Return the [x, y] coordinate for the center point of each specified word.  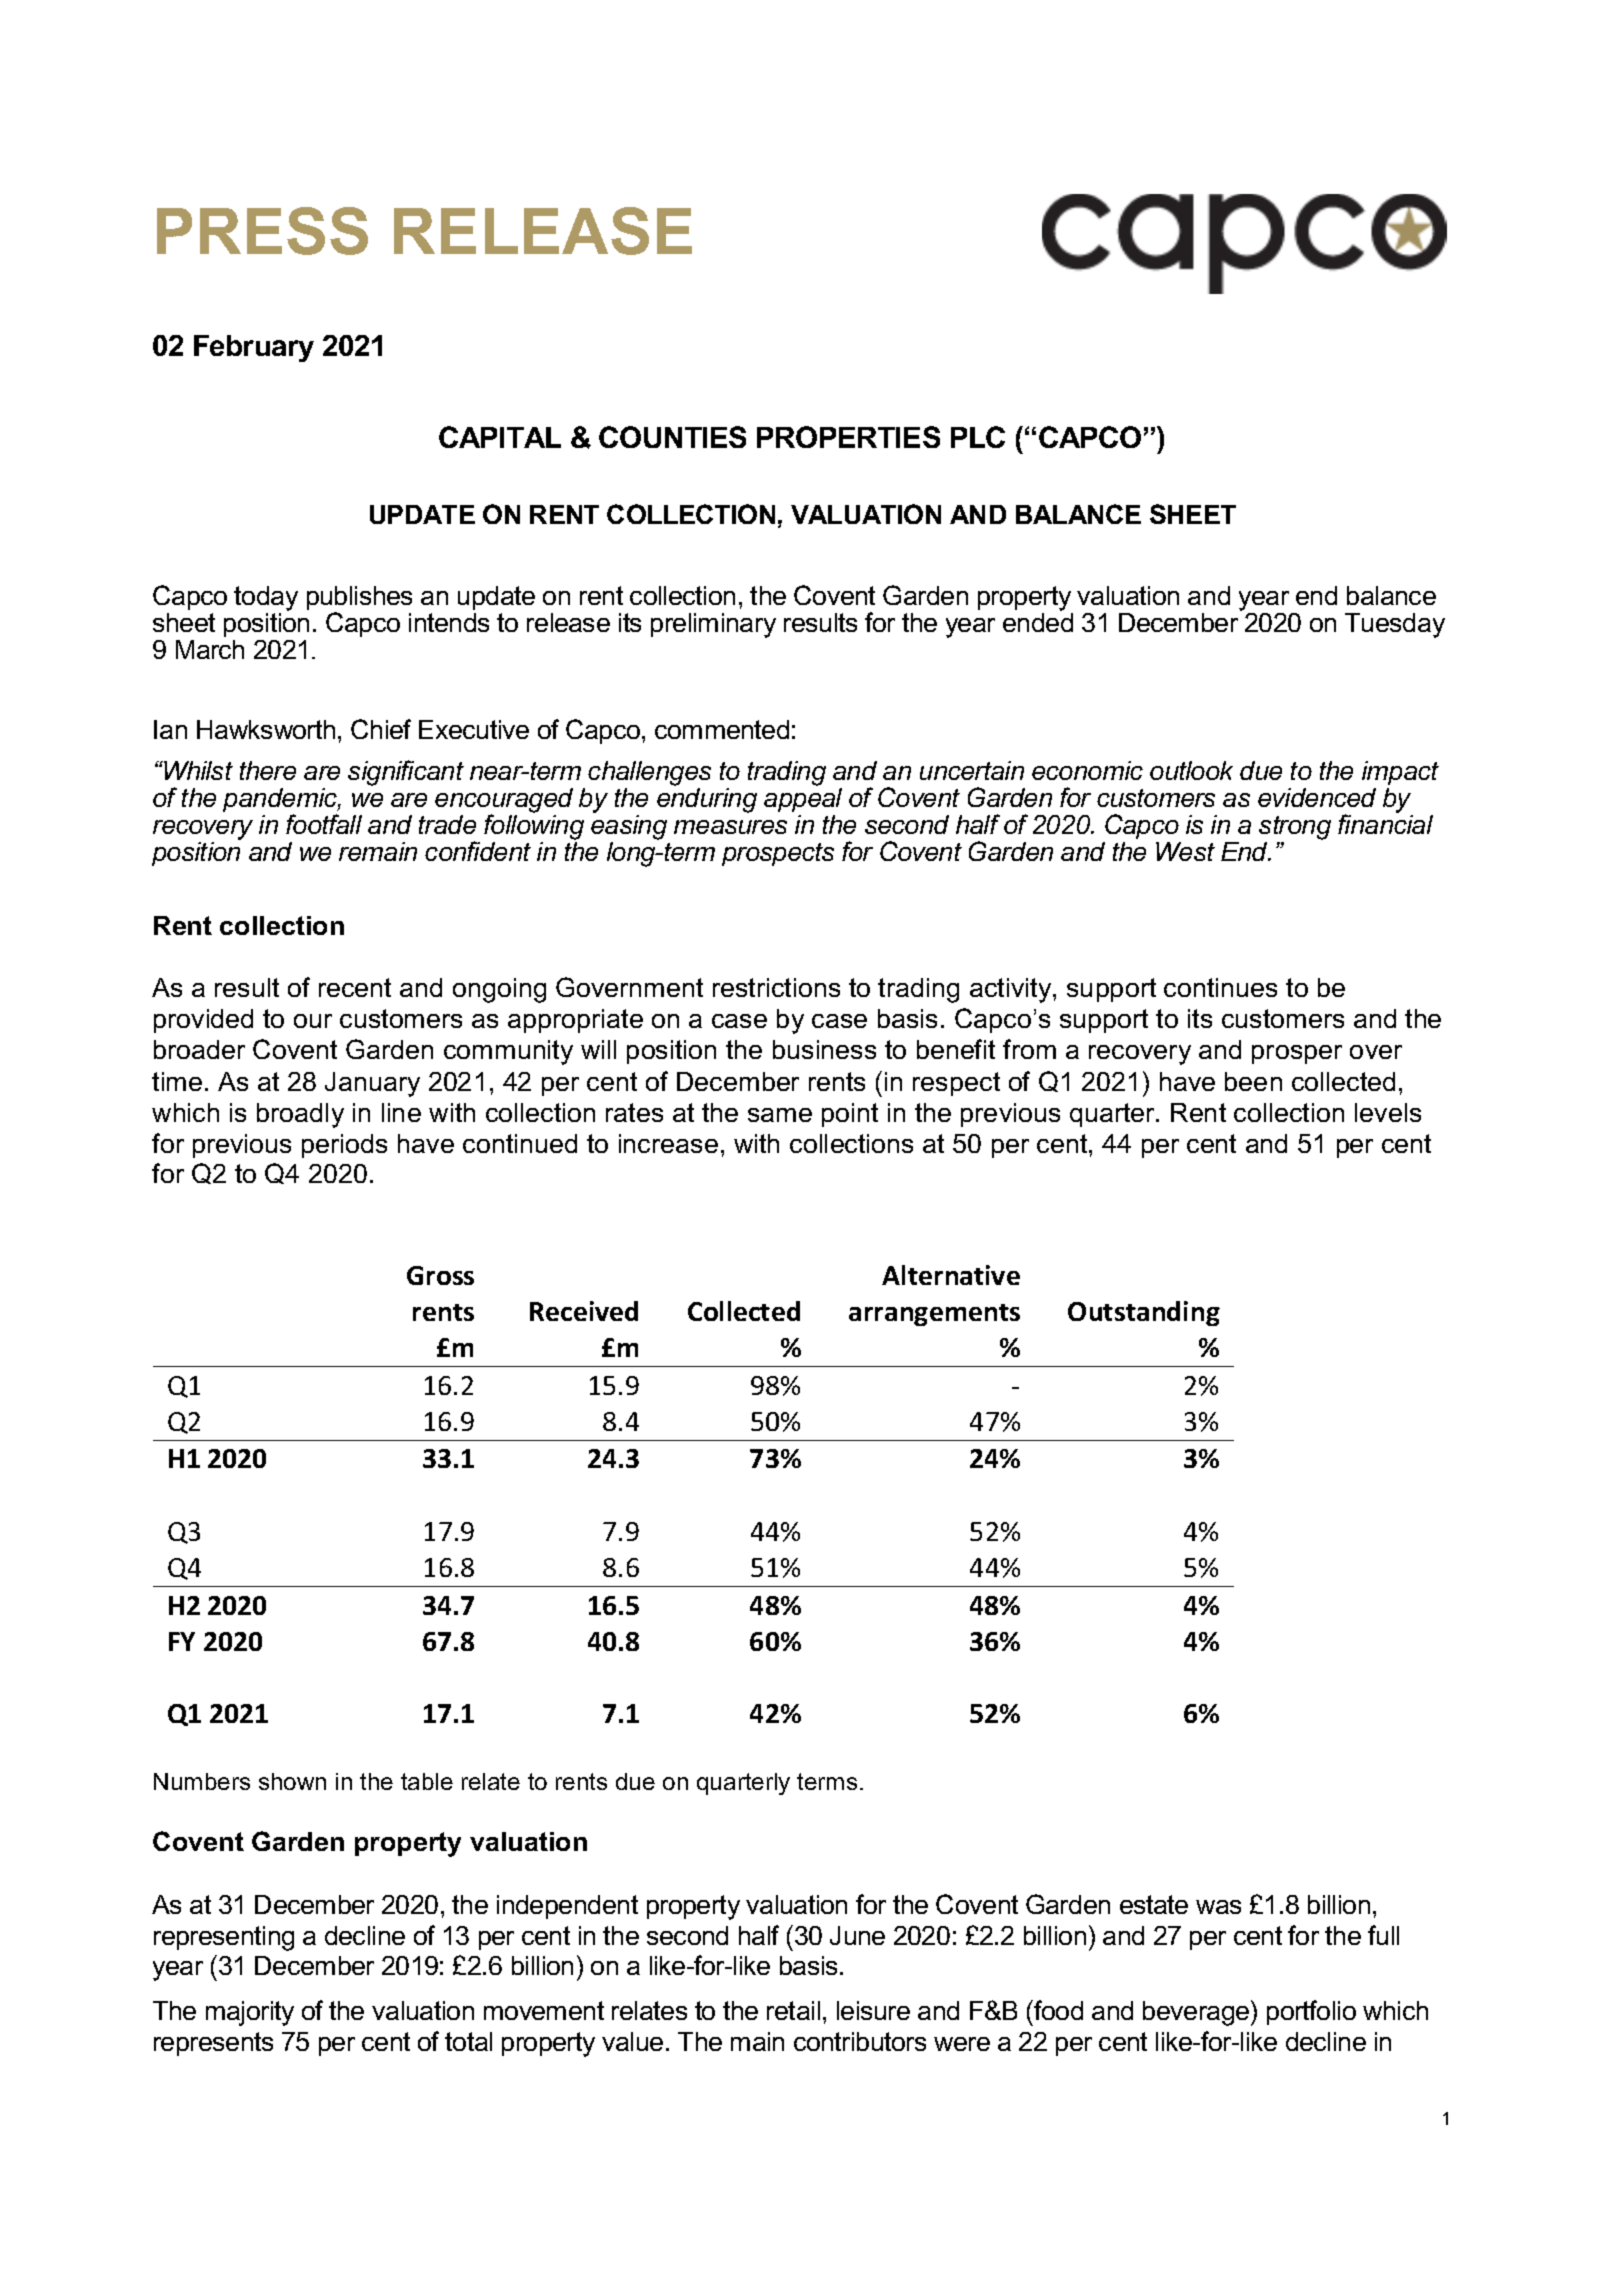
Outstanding [1144, 1313]
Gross [440, 1275]
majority [250, 2013]
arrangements [934, 1315]
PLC [978, 437]
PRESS [262, 231]
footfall [324, 824]
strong [1295, 828]
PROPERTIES [848, 437]
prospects [778, 854]
